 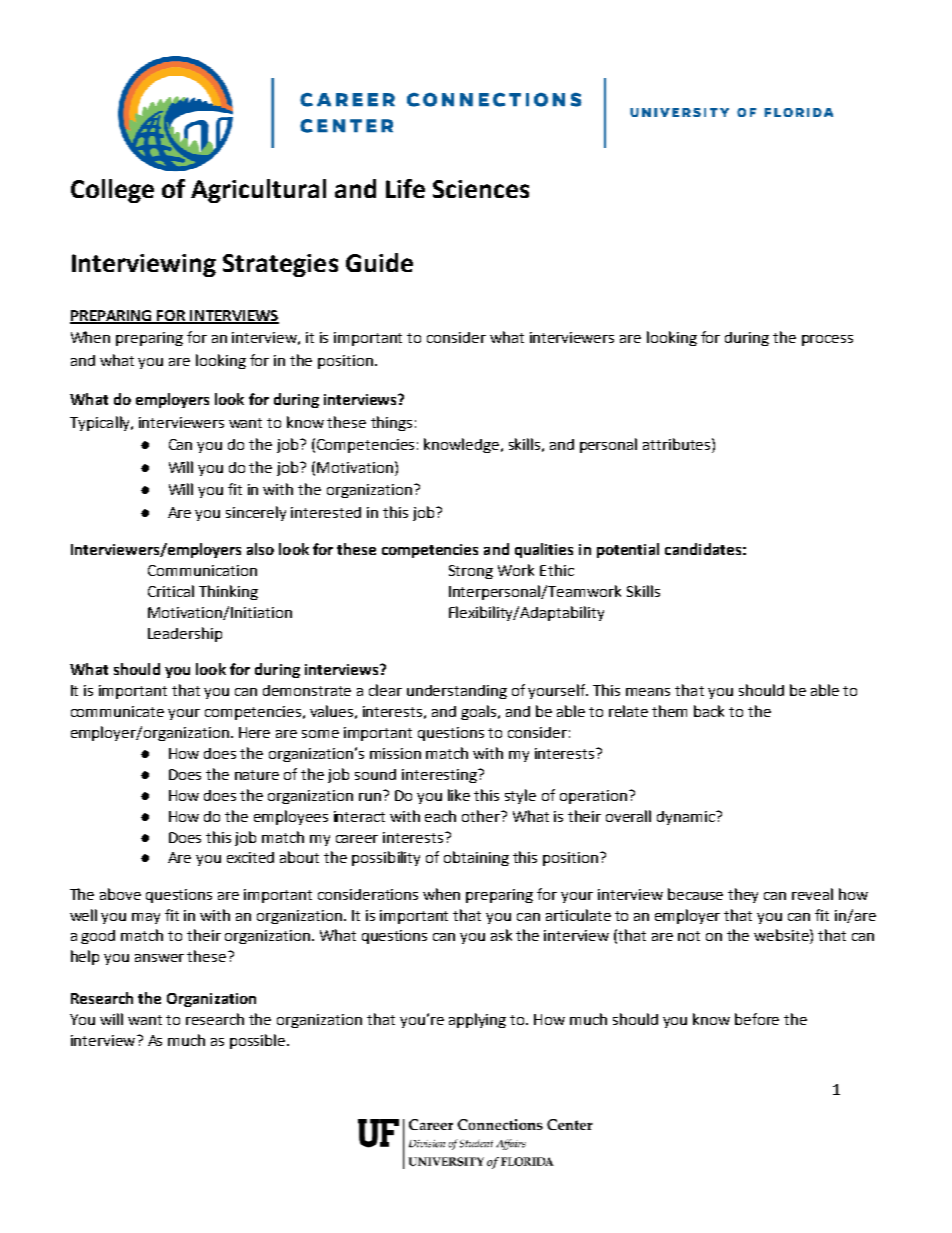 I want to click on each, so click(x=440, y=816).
